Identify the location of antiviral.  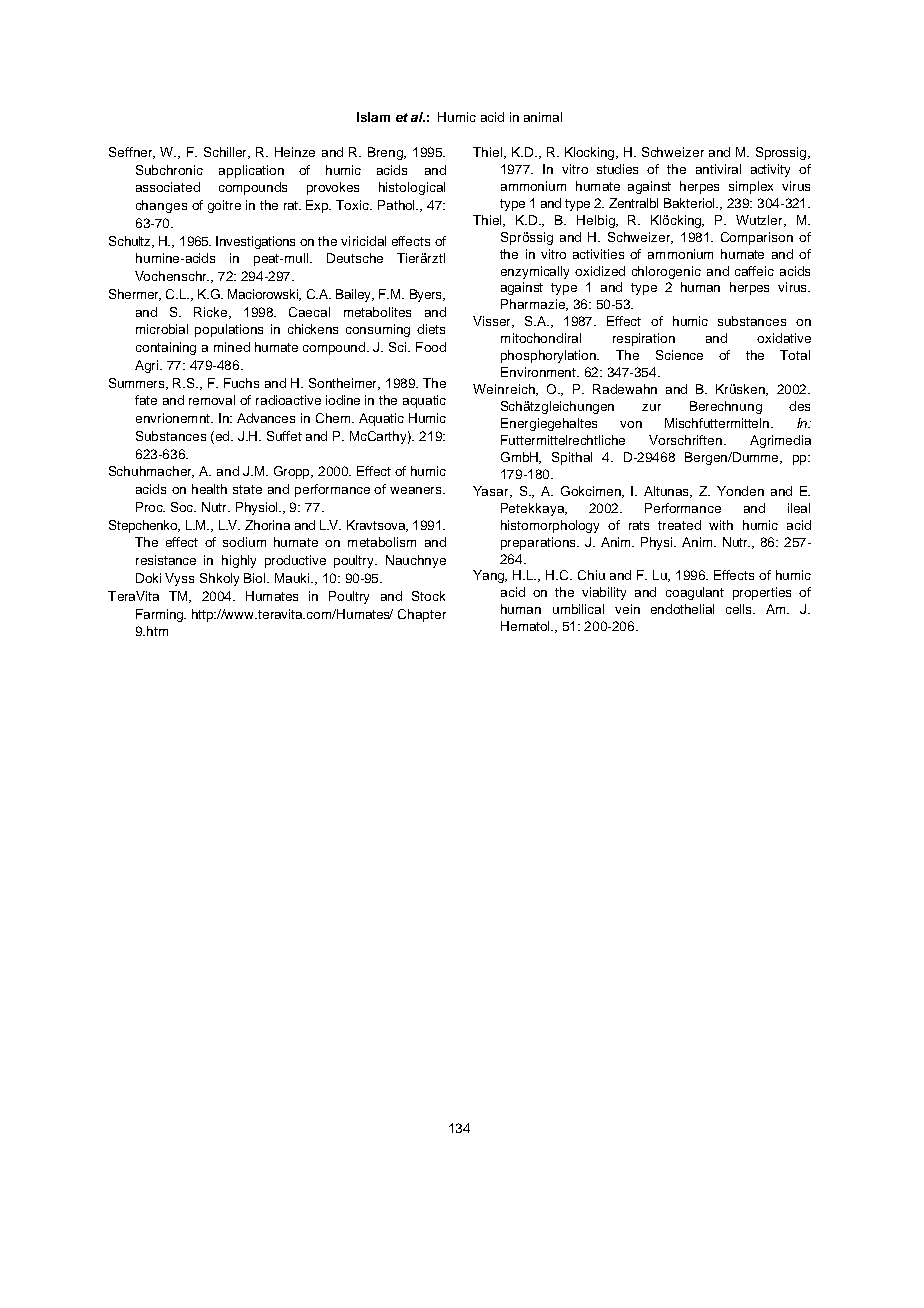
(718, 169).
